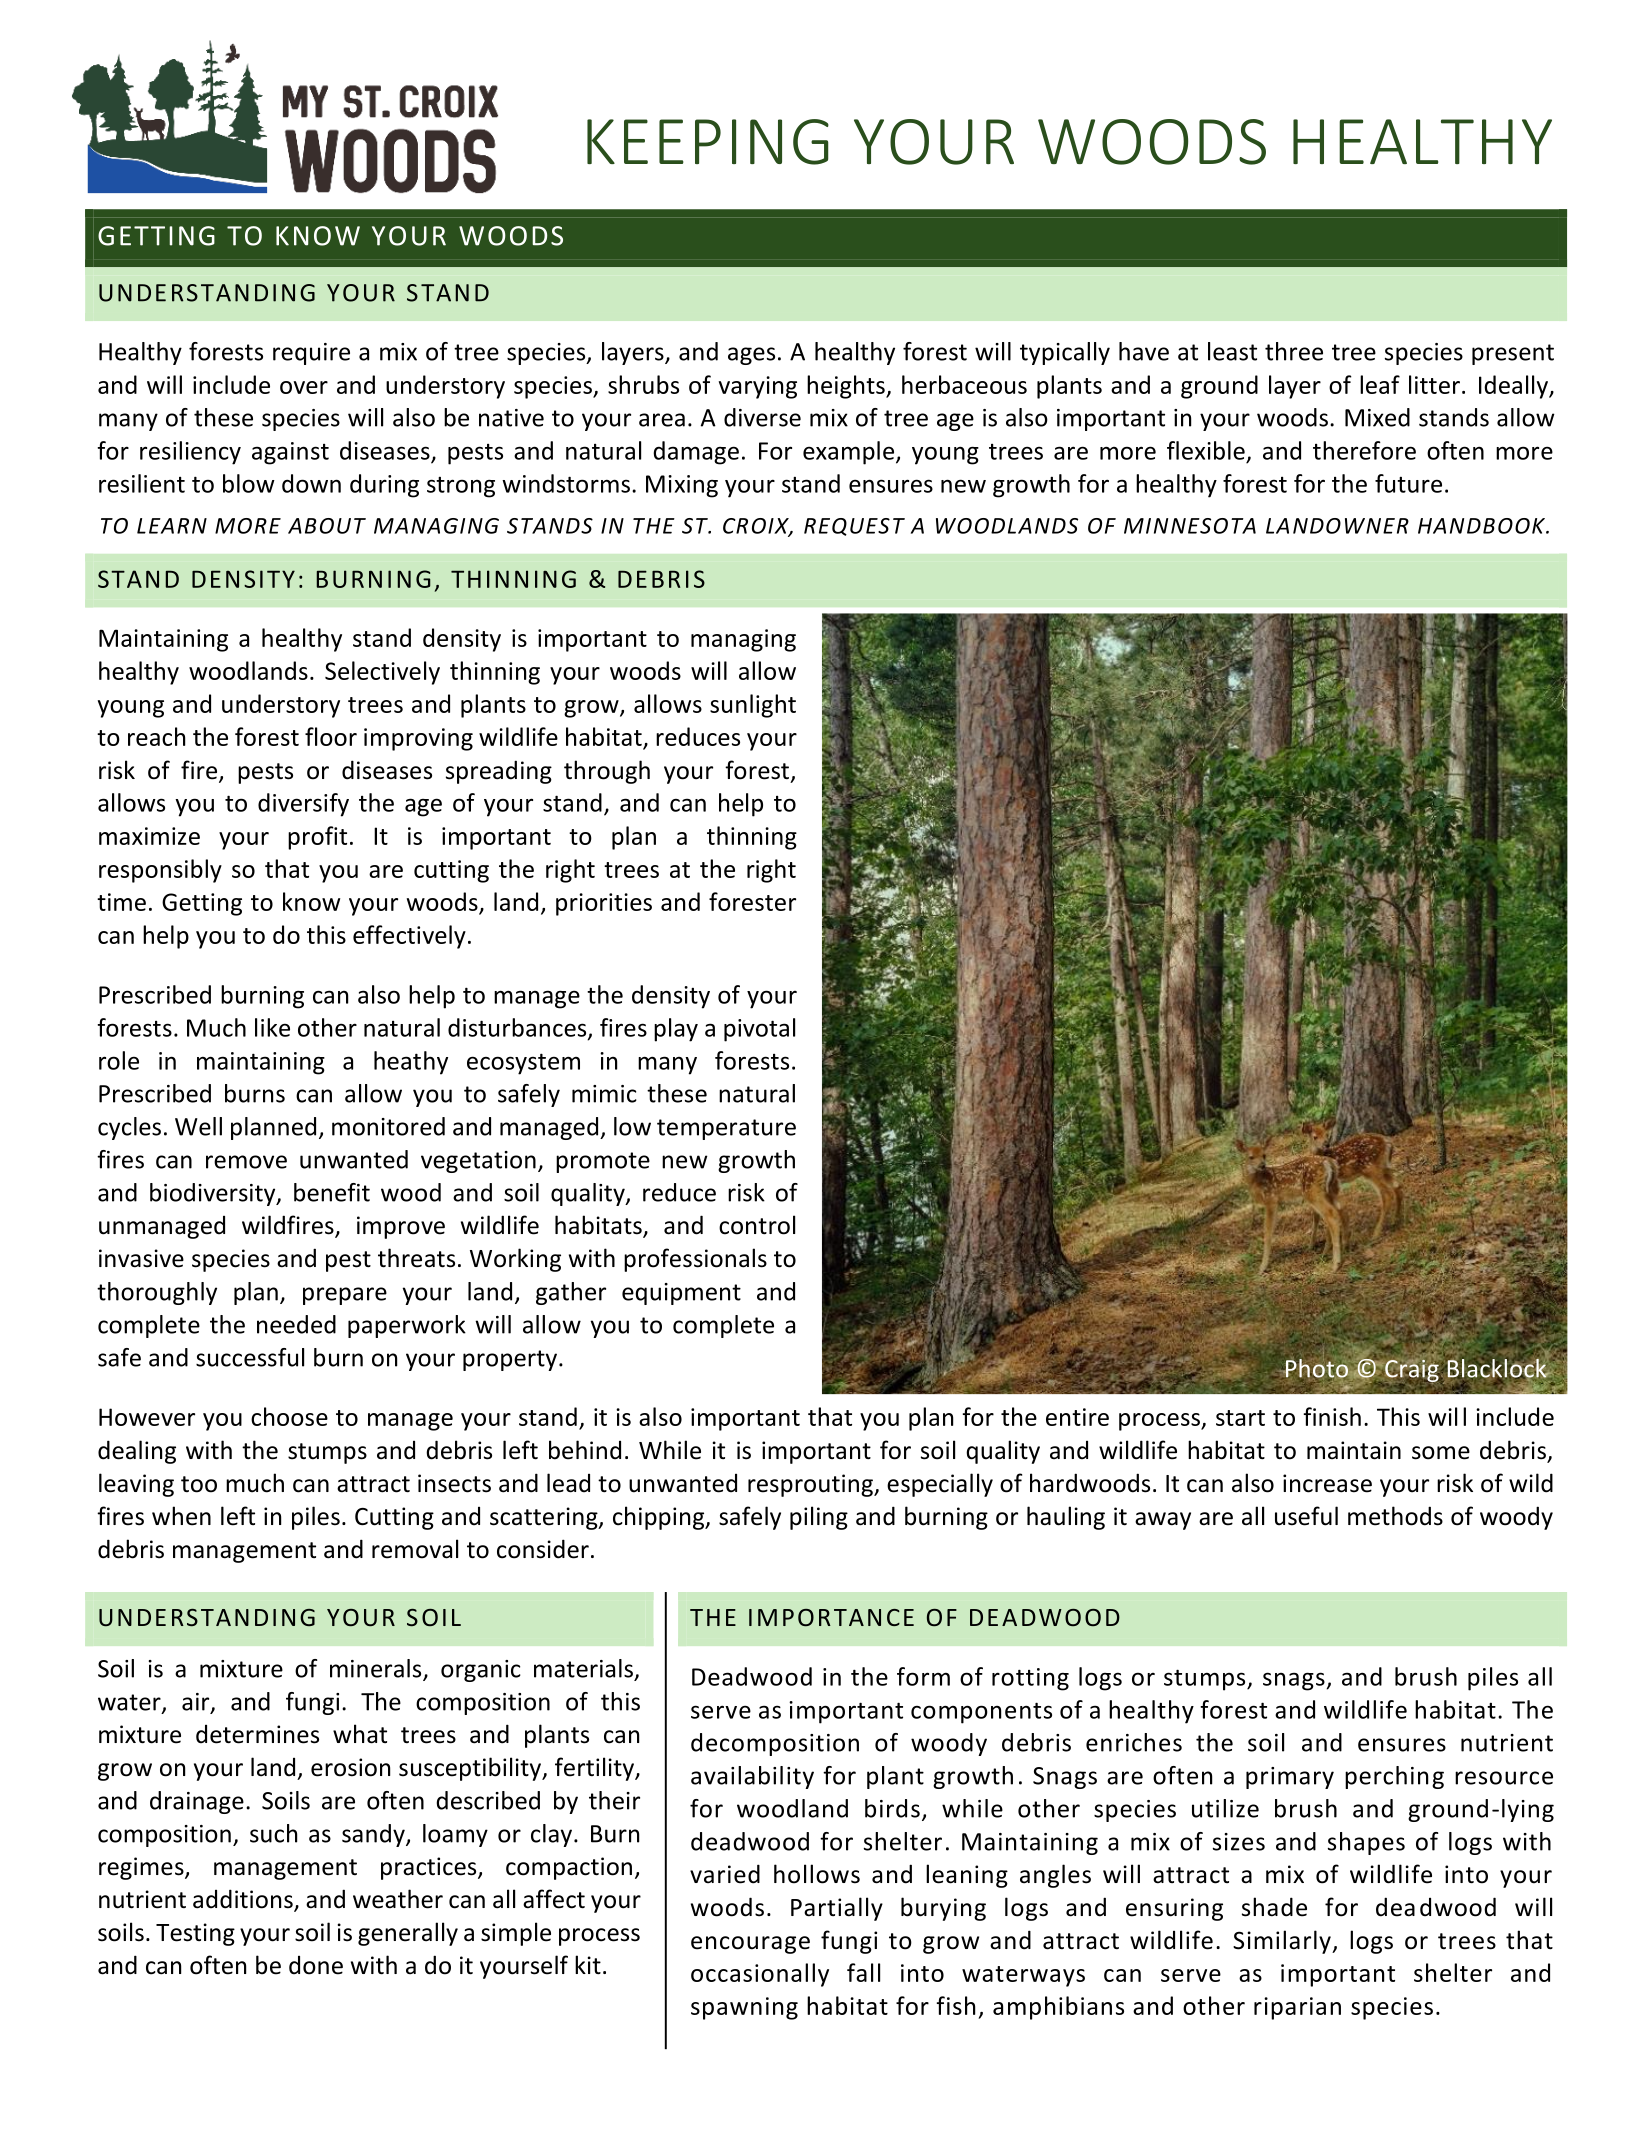 The width and height of the document is (1652, 2138). What do you see at coordinates (316, 1965) in the document?
I see `done` at bounding box center [316, 1965].
